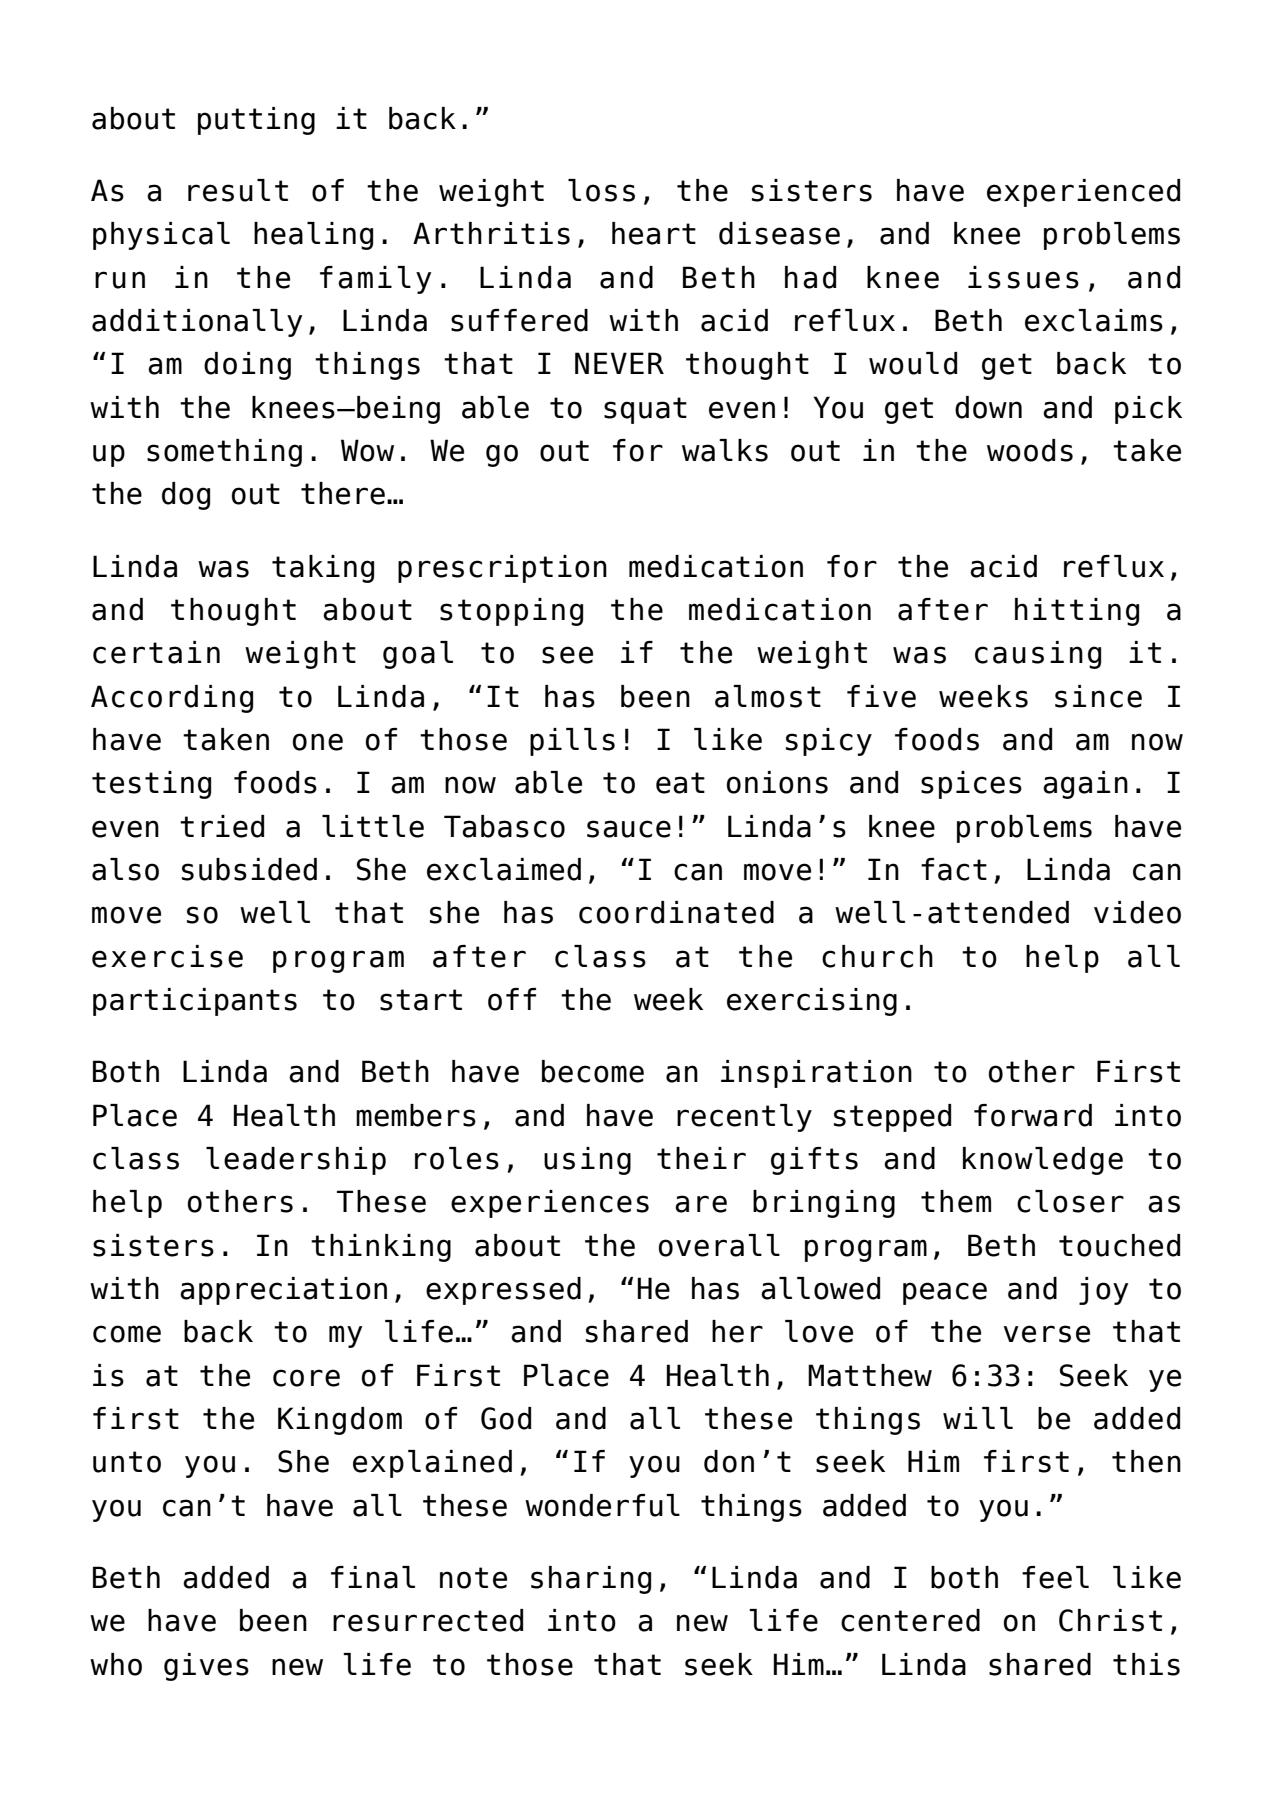 The height and width of the document is (1802, 1274). I want to click on feel, so click(1055, 1577).
